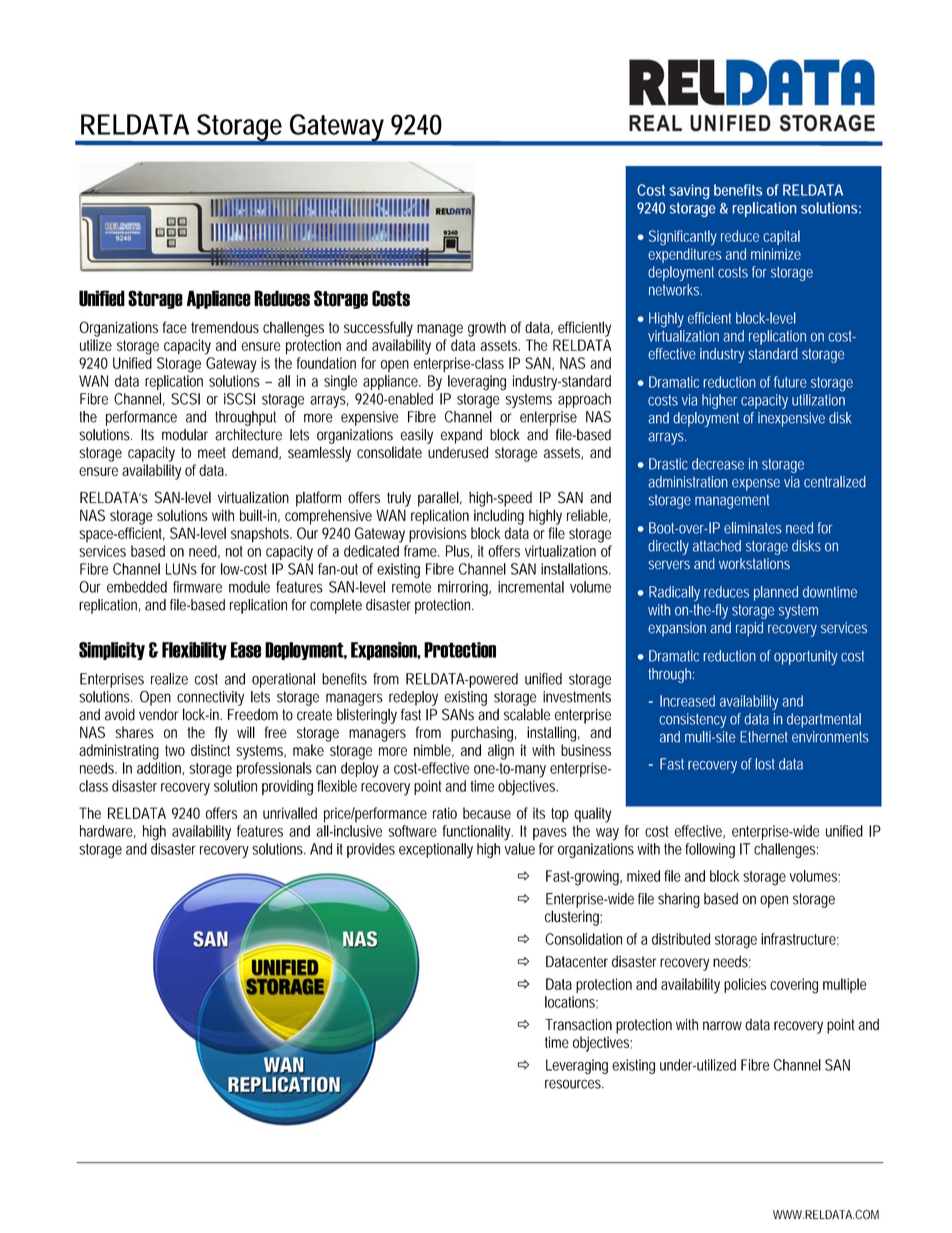 The width and height of the page is (952, 1233). Describe the element at coordinates (212, 452) in the page. I see `meet` at that location.
